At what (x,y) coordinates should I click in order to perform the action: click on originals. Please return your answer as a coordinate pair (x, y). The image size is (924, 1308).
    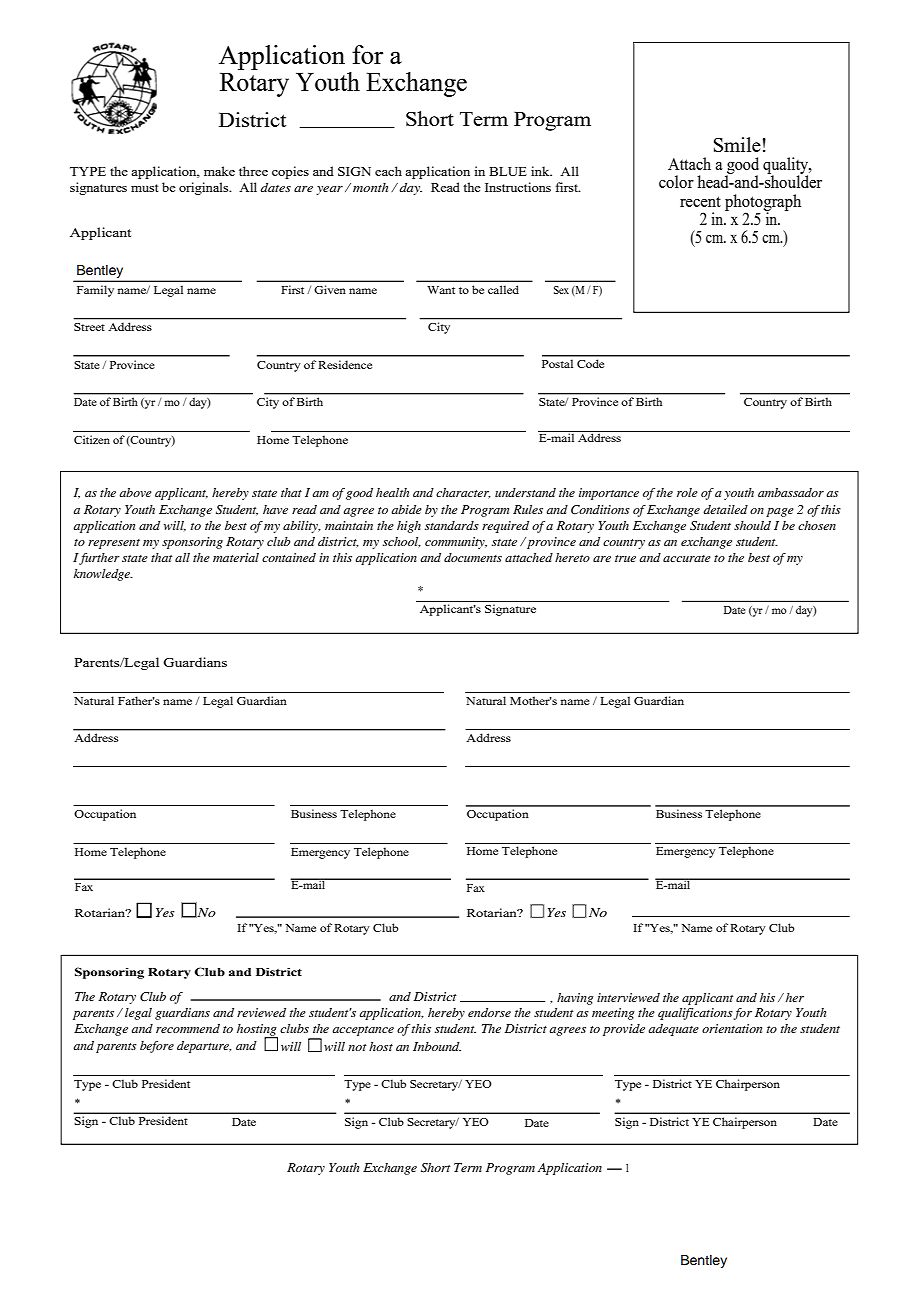
    Looking at the image, I should click on (205, 188).
